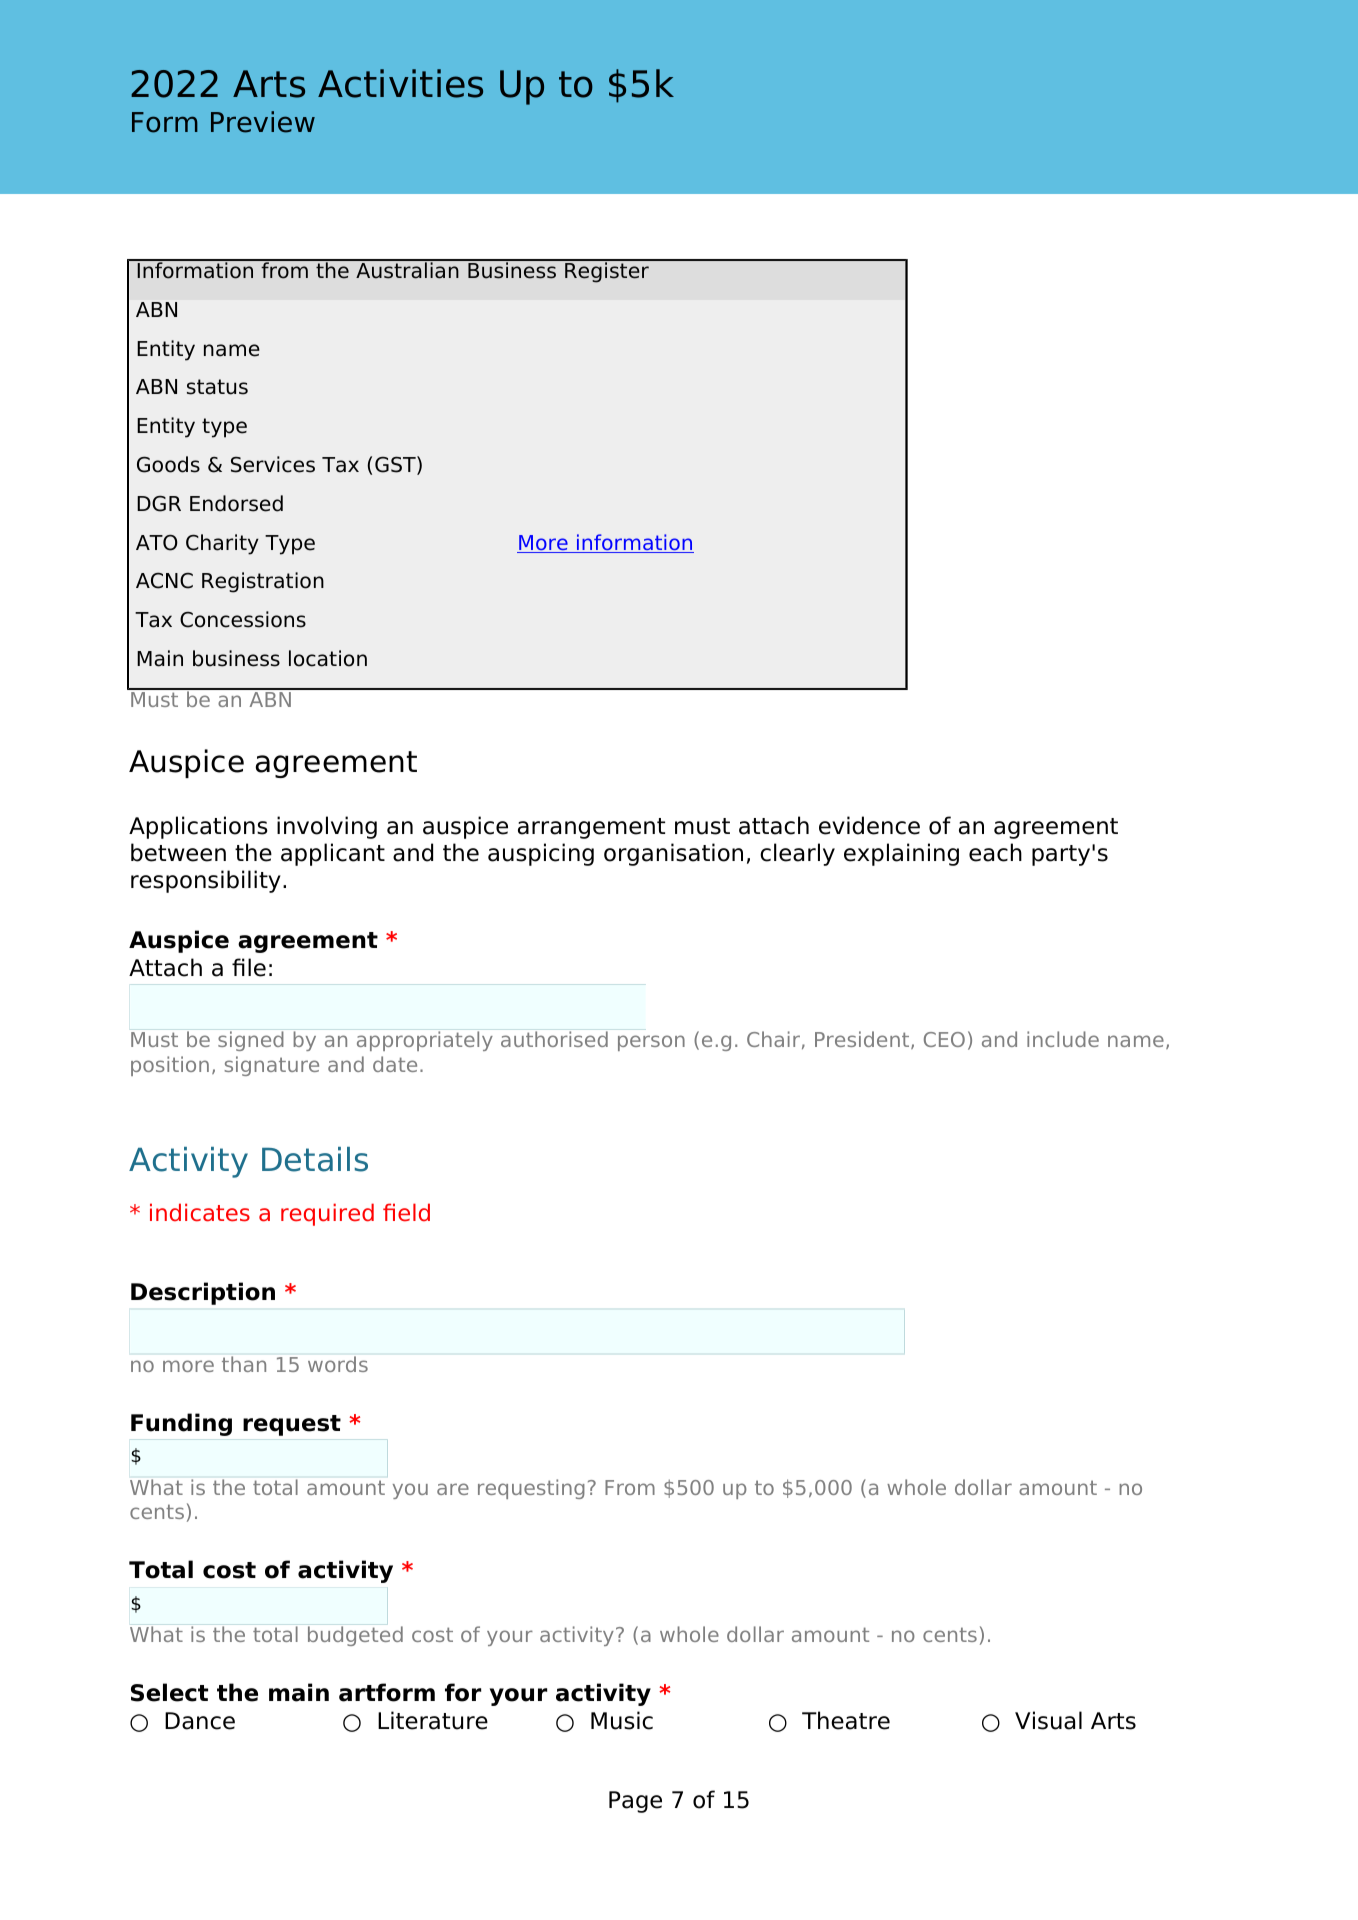 Image resolution: width=1358 pixels, height=1920 pixels. Describe the element at coordinates (263, 122) in the image. I see `Preview` at that location.
